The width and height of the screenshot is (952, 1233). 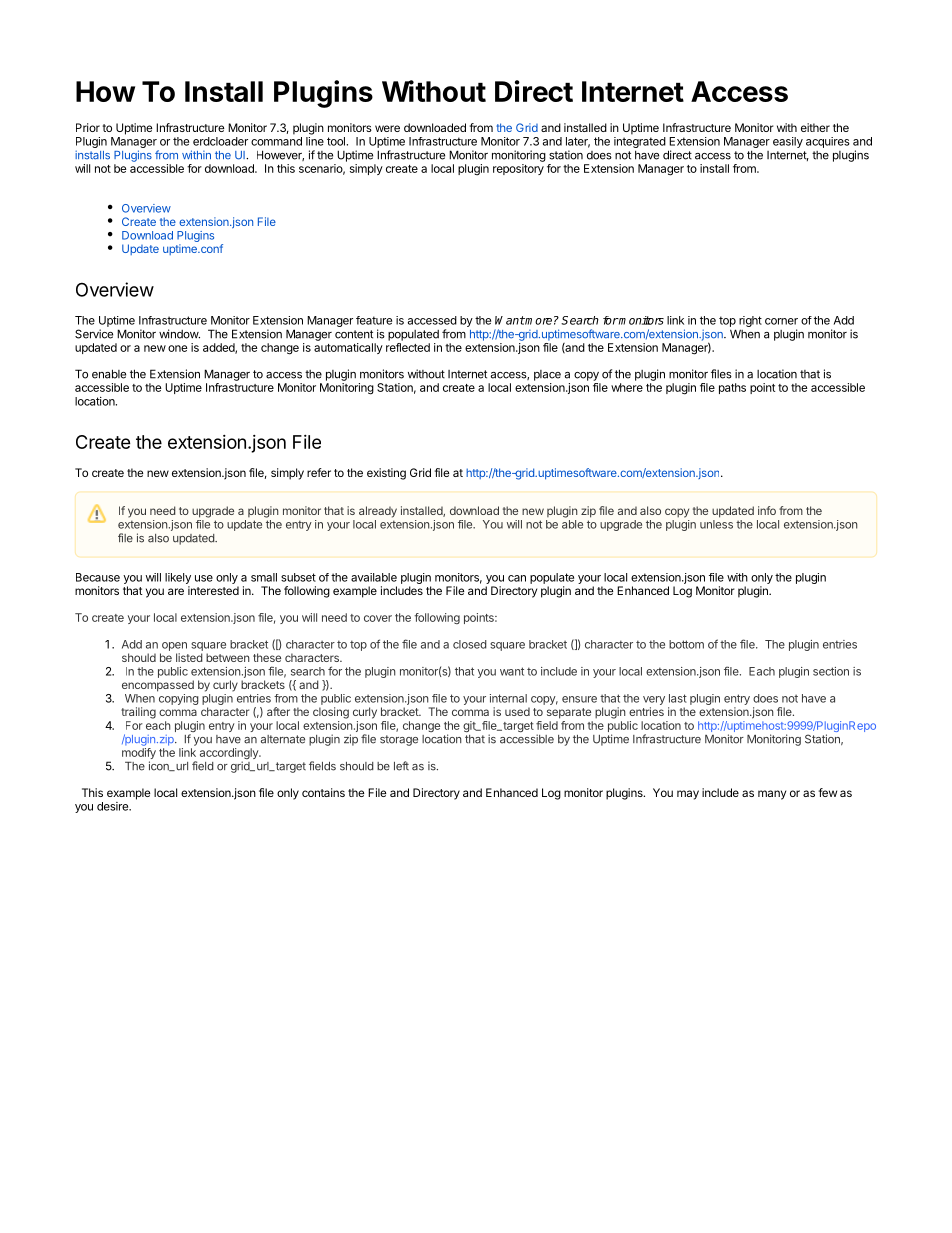 I want to click on refer, so click(x=319, y=472).
